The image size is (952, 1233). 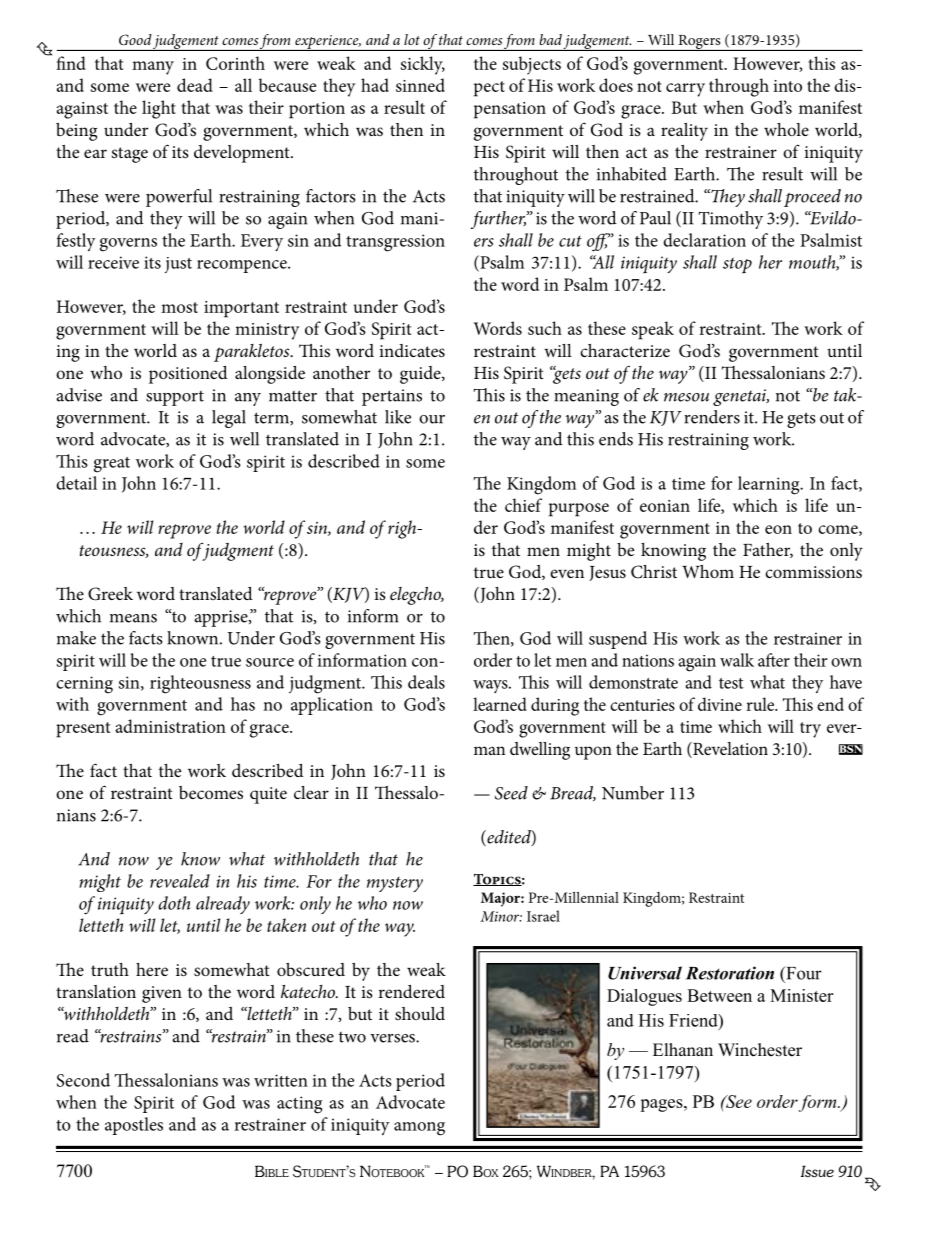 What do you see at coordinates (787, 86) in the image?
I see `into` at bounding box center [787, 86].
